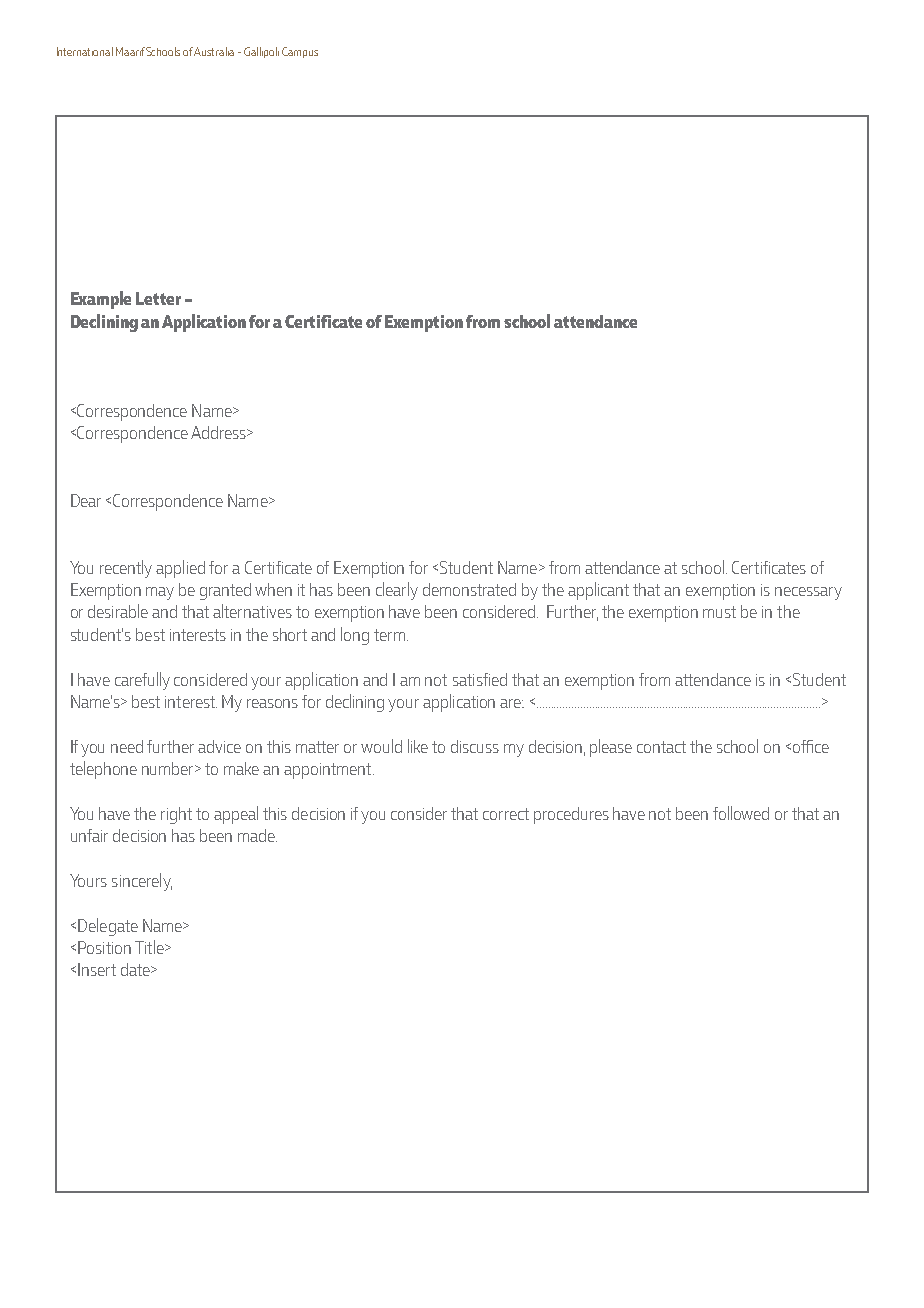 Image resolution: width=924 pixels, height=1308 pixels. Describe the element at coordinates (158, 298) in the document. I see `Letter` at that location.
